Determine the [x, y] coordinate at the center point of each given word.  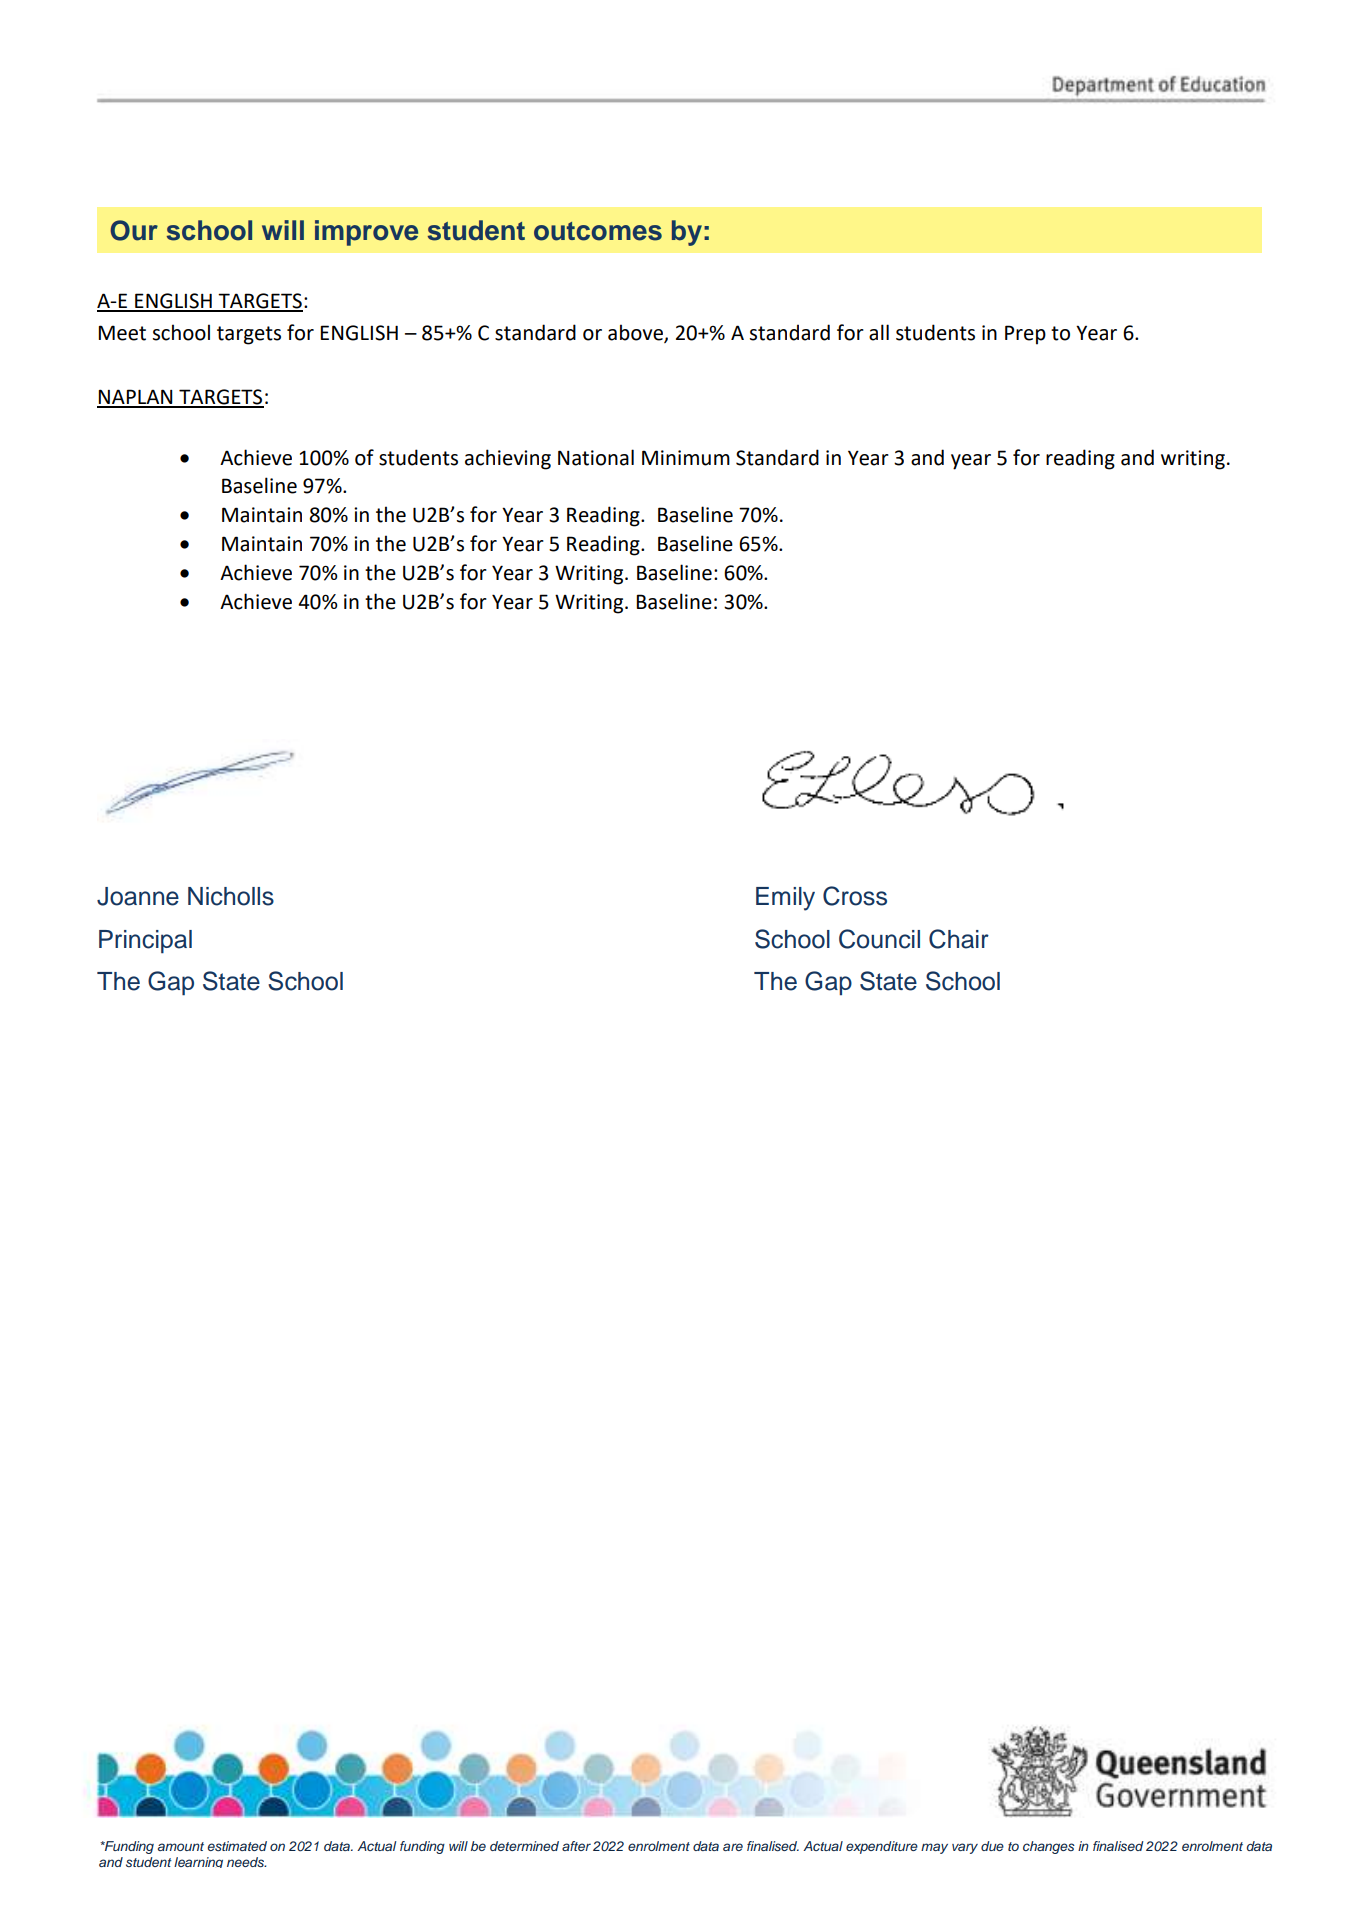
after [576, 1846]
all [879, 332]
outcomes [598, 231]
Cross [855, 896]
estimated [237, 1846]
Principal [145, 942]
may [934, 1848]
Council [879, 939]
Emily [785, 899]
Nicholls [231, 896]
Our [134, 230]
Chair [959, 939]
